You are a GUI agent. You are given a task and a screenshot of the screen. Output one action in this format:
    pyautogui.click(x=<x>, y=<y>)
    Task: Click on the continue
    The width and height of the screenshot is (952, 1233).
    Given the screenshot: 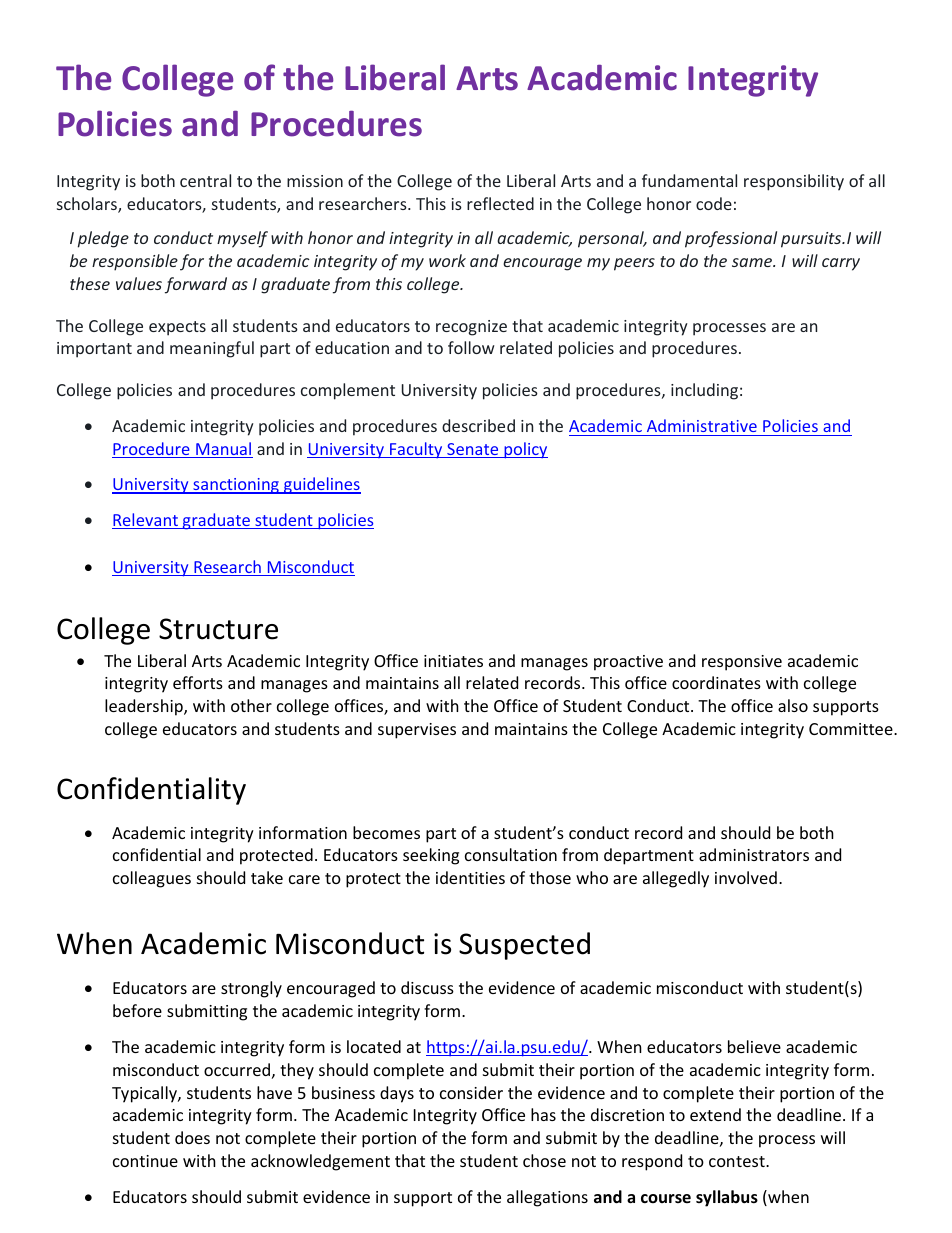 What is the action you would take?
    pyautogui.click(x=145, y=1161)
